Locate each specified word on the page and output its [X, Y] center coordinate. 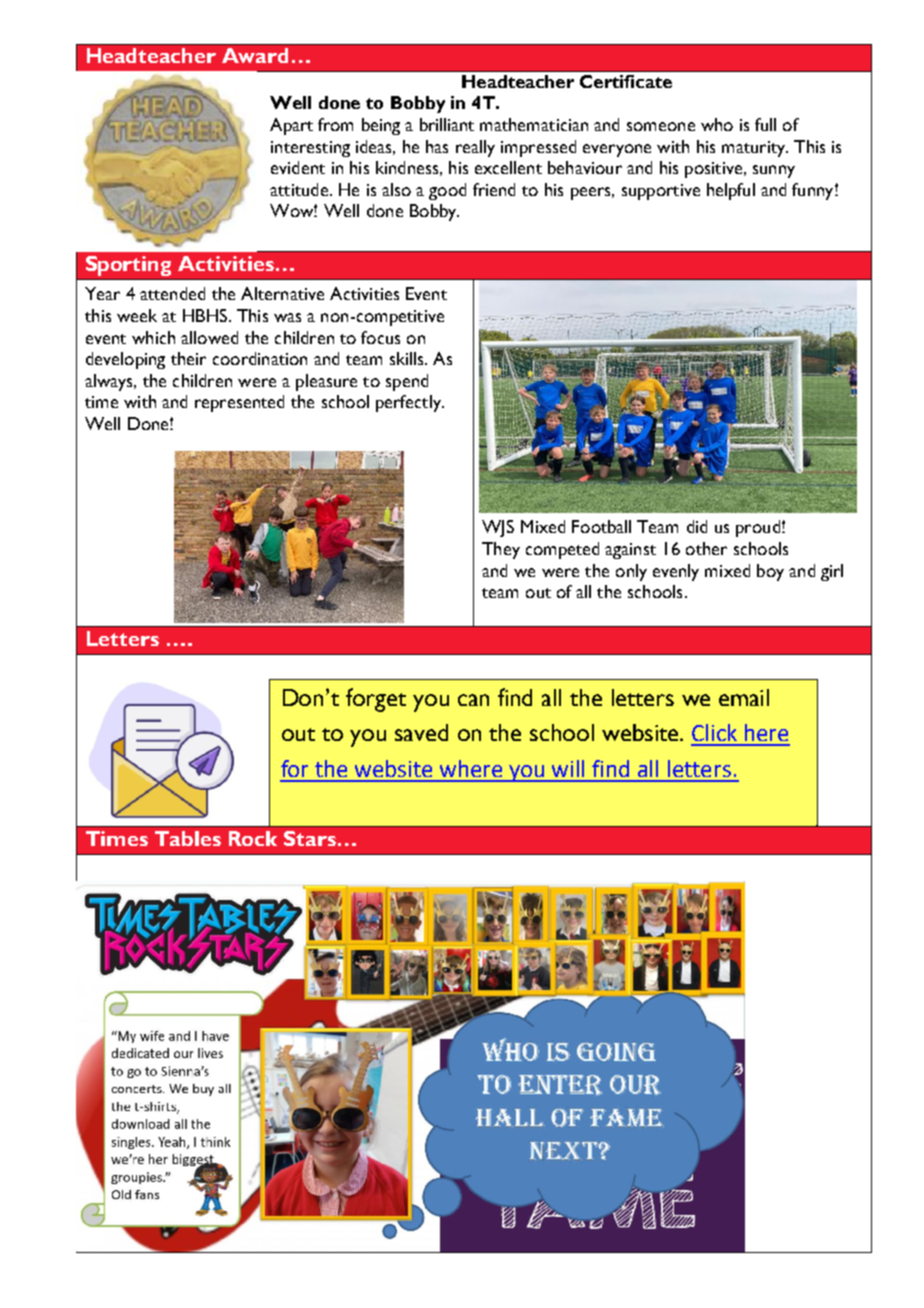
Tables [188, 838]
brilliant [447, 124]
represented [239, 403]
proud [759, 528]
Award [255, 55]
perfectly [409, 403]
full [765, 124]
